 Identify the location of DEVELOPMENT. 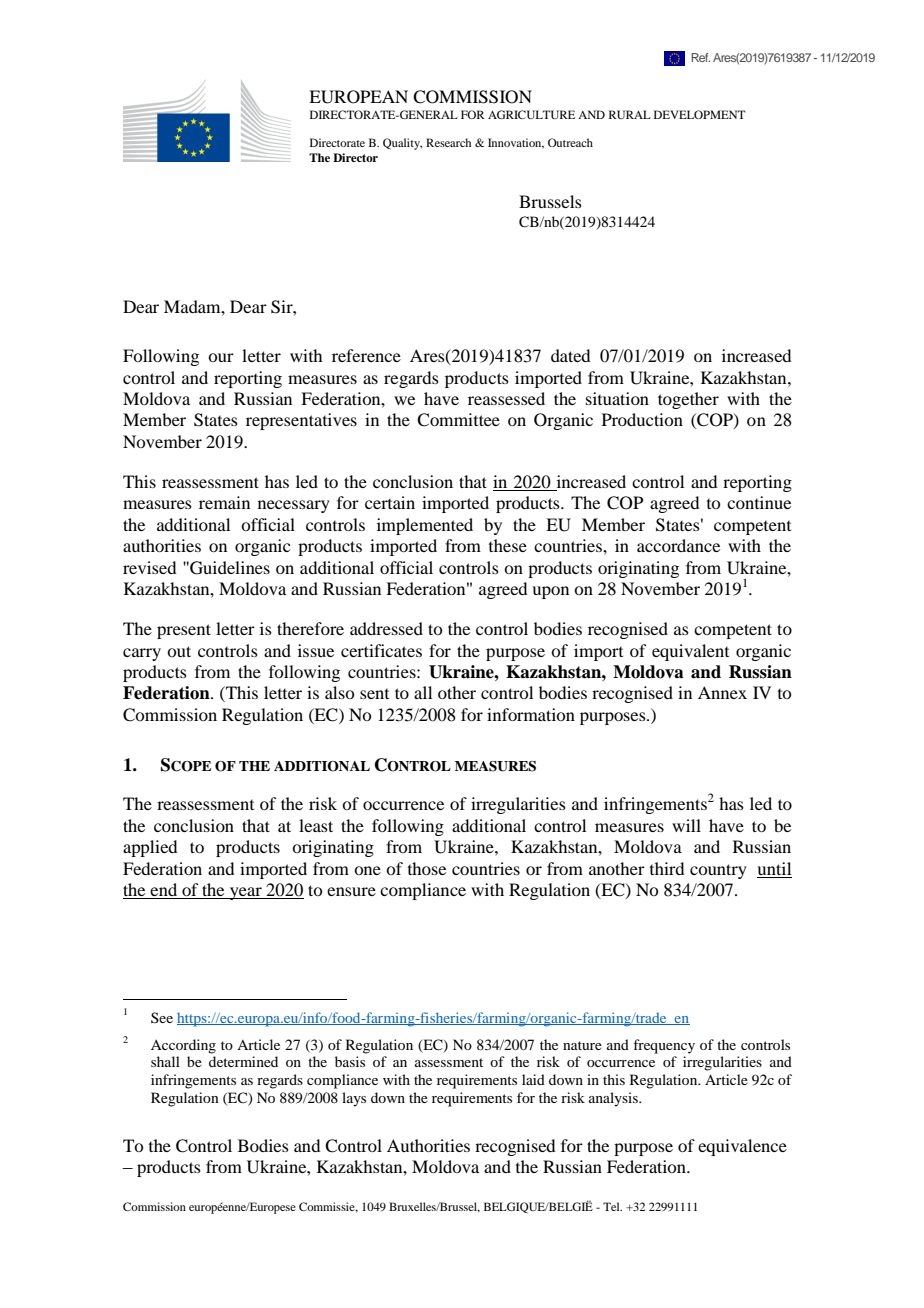
(699, 114).
